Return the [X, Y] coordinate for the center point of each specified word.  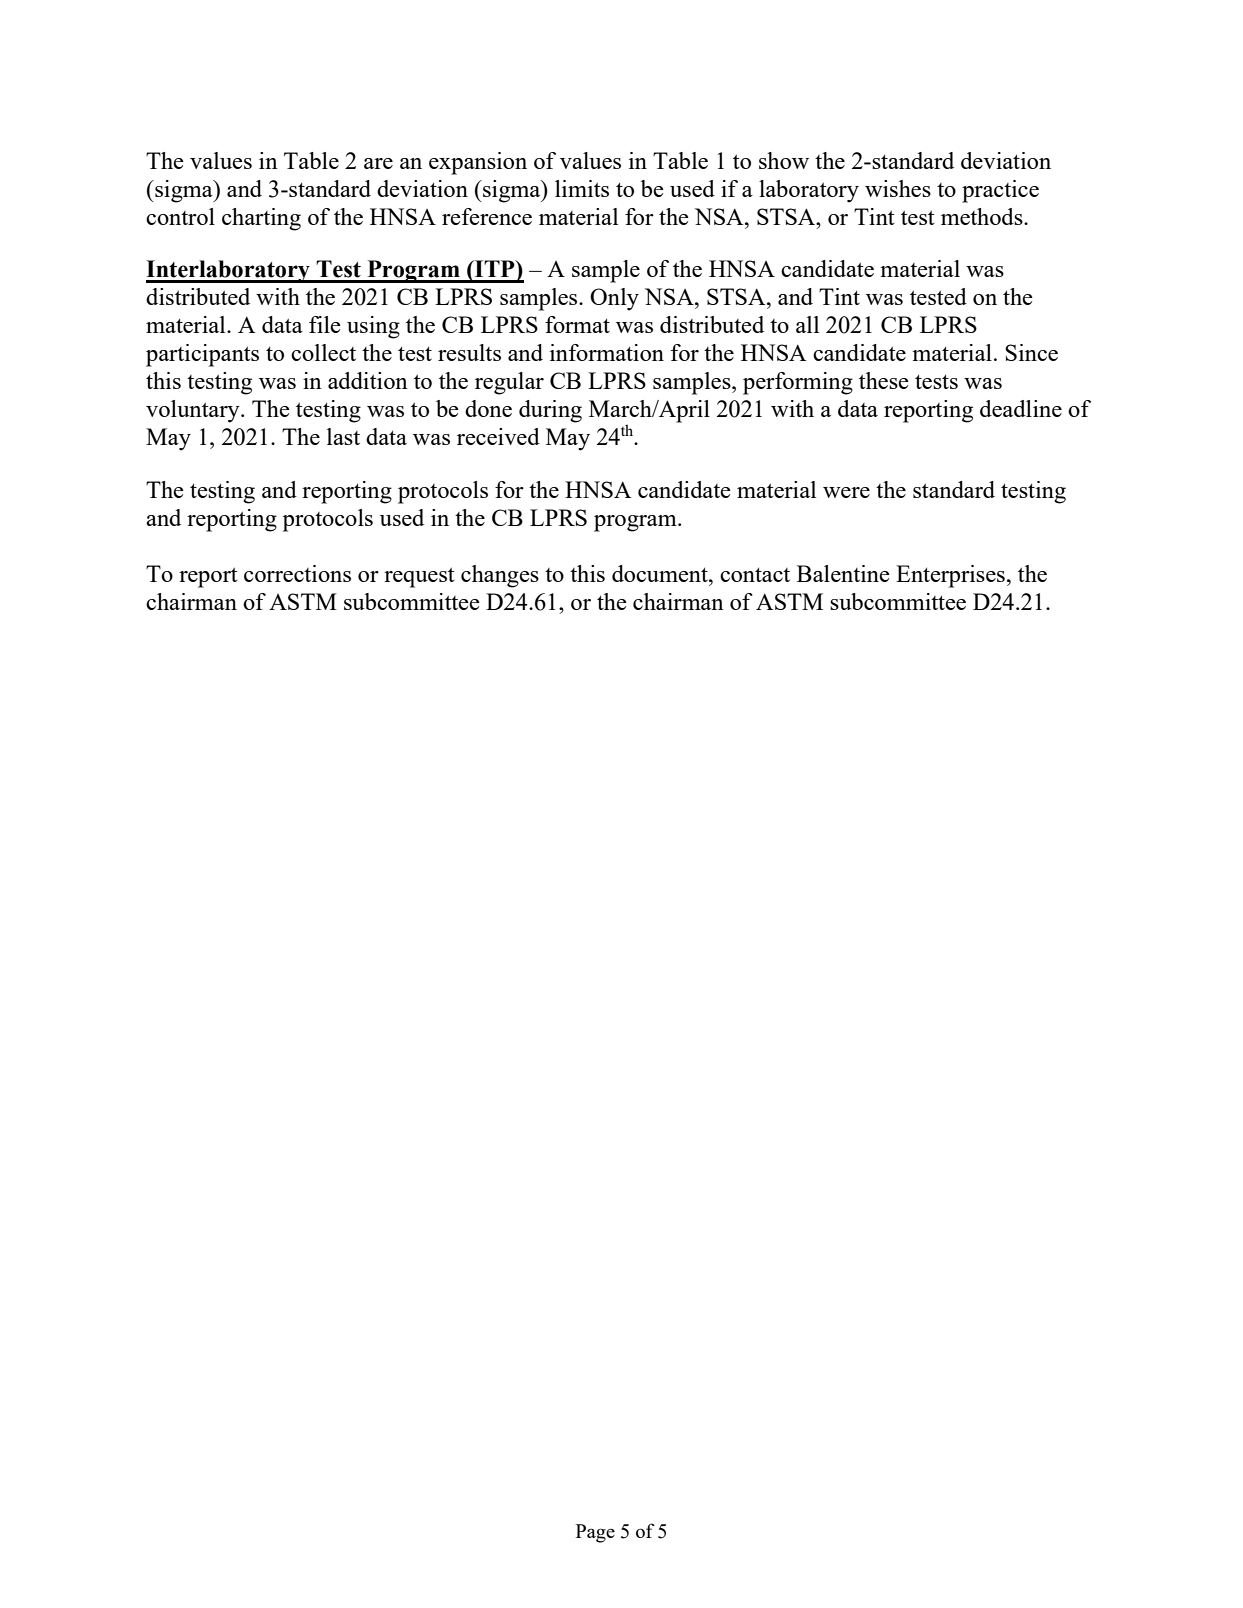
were [846, 492]
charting [261, 219]
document [661, 573]
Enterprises [950, 576]
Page [595, 1533]
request [419, 577]
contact [755, 574]
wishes [898, 188]
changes [500, 576]
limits [582, 188]
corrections [297, 573]
